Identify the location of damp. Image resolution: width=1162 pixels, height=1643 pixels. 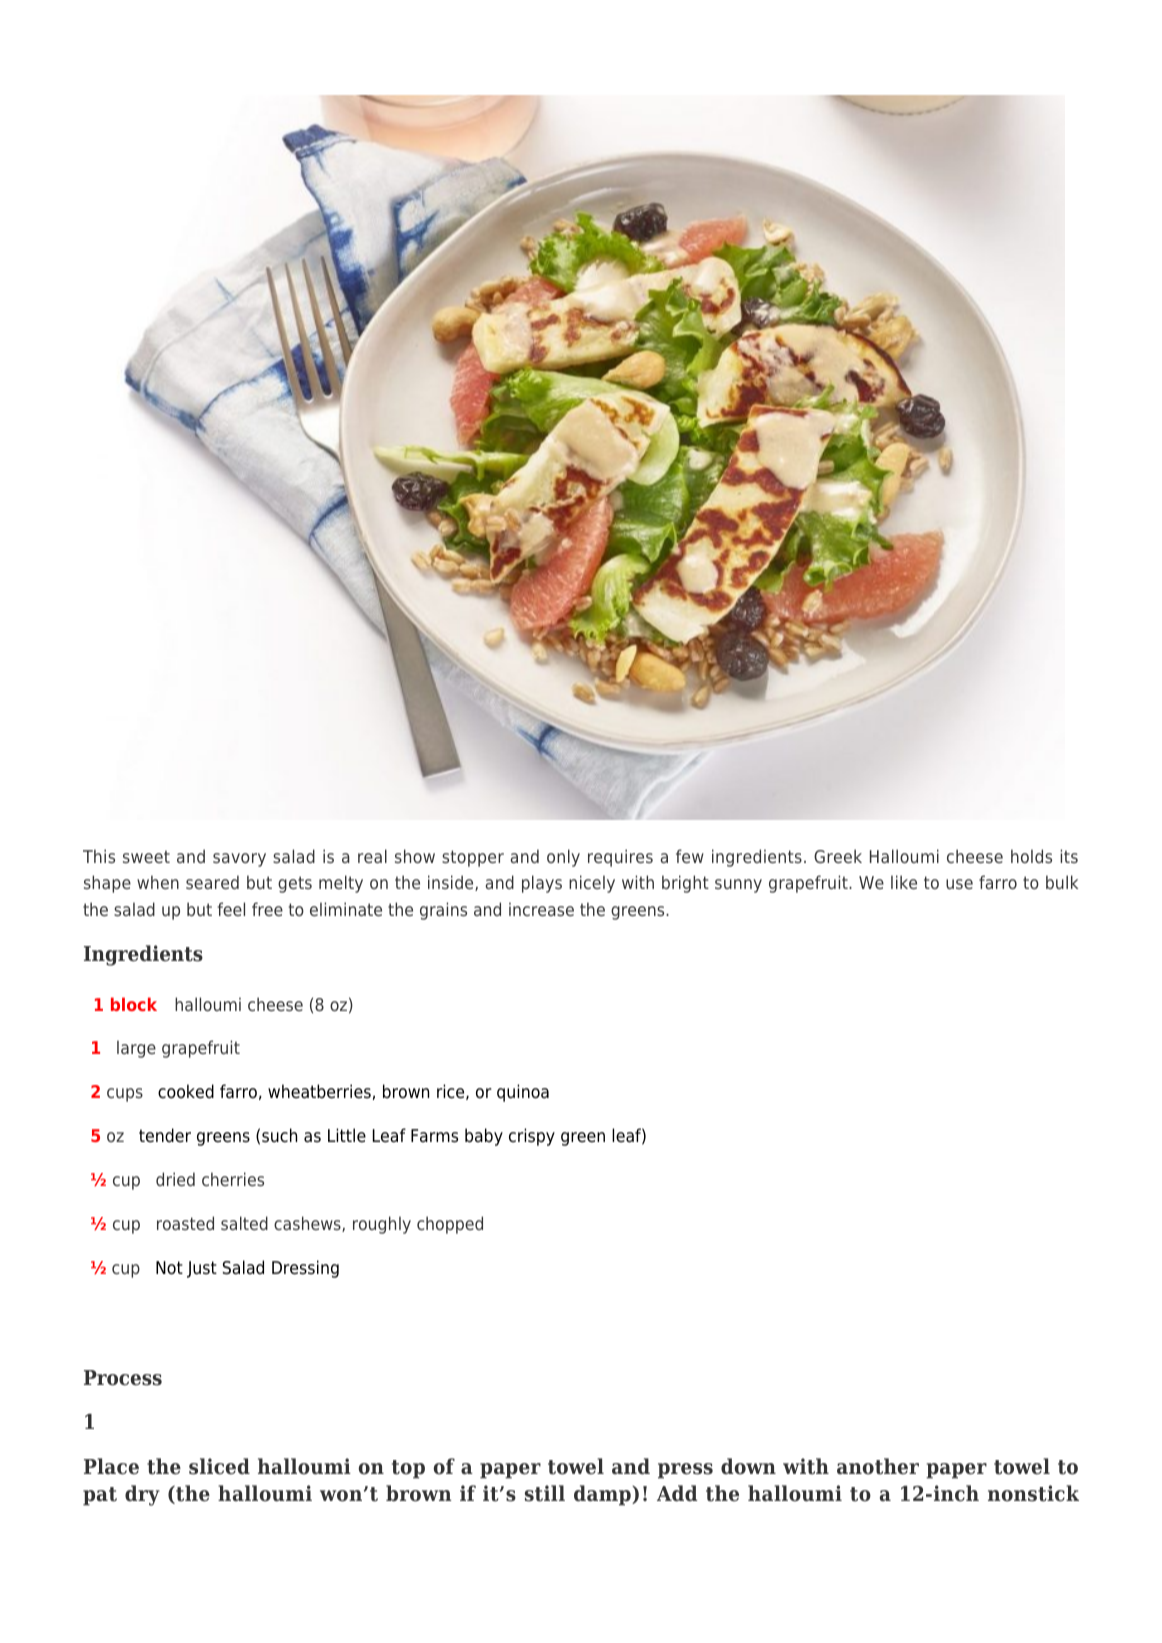
(603, 1495).
